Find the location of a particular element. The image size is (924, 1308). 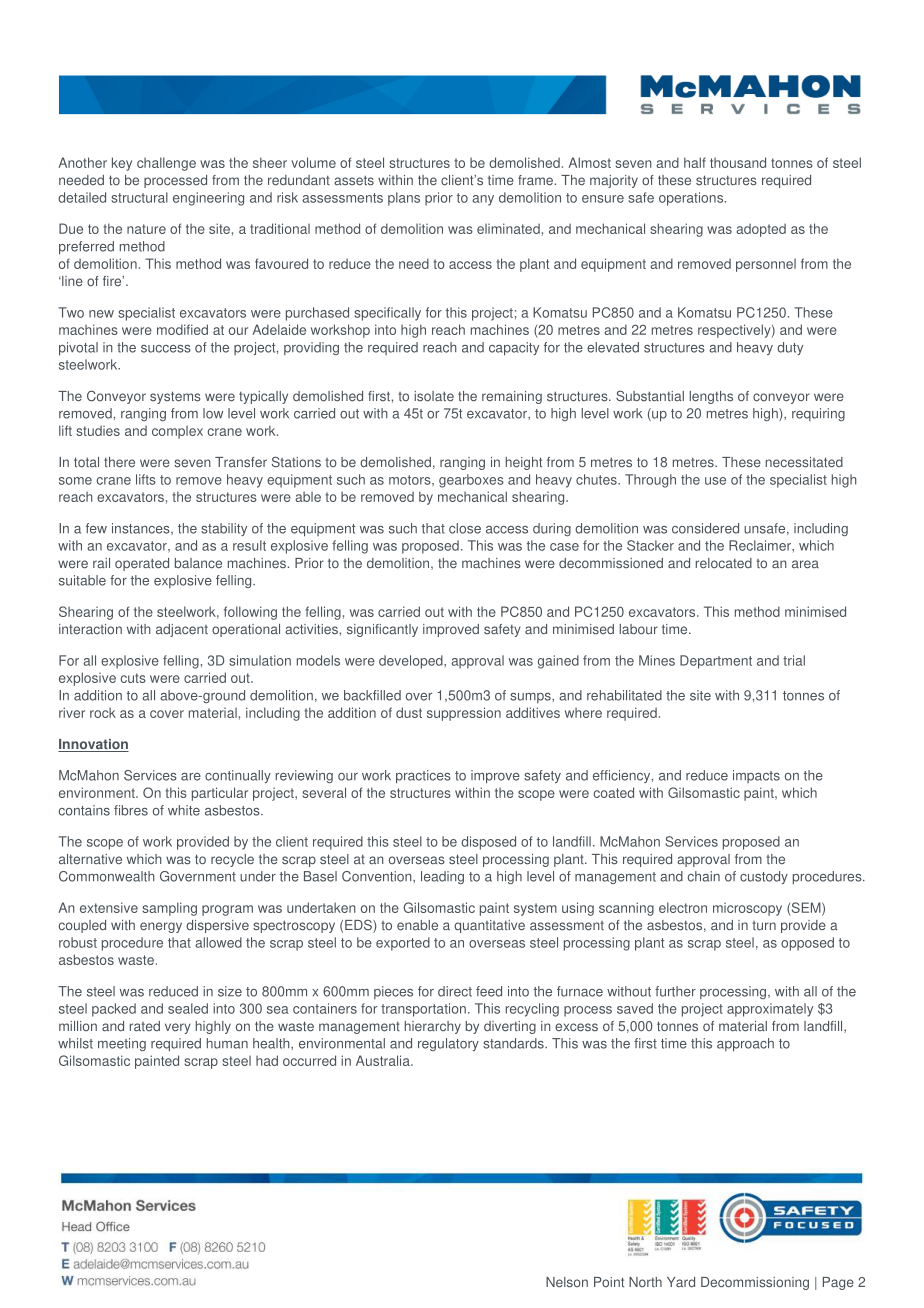

suppression is located at coordinates (464, 714).
